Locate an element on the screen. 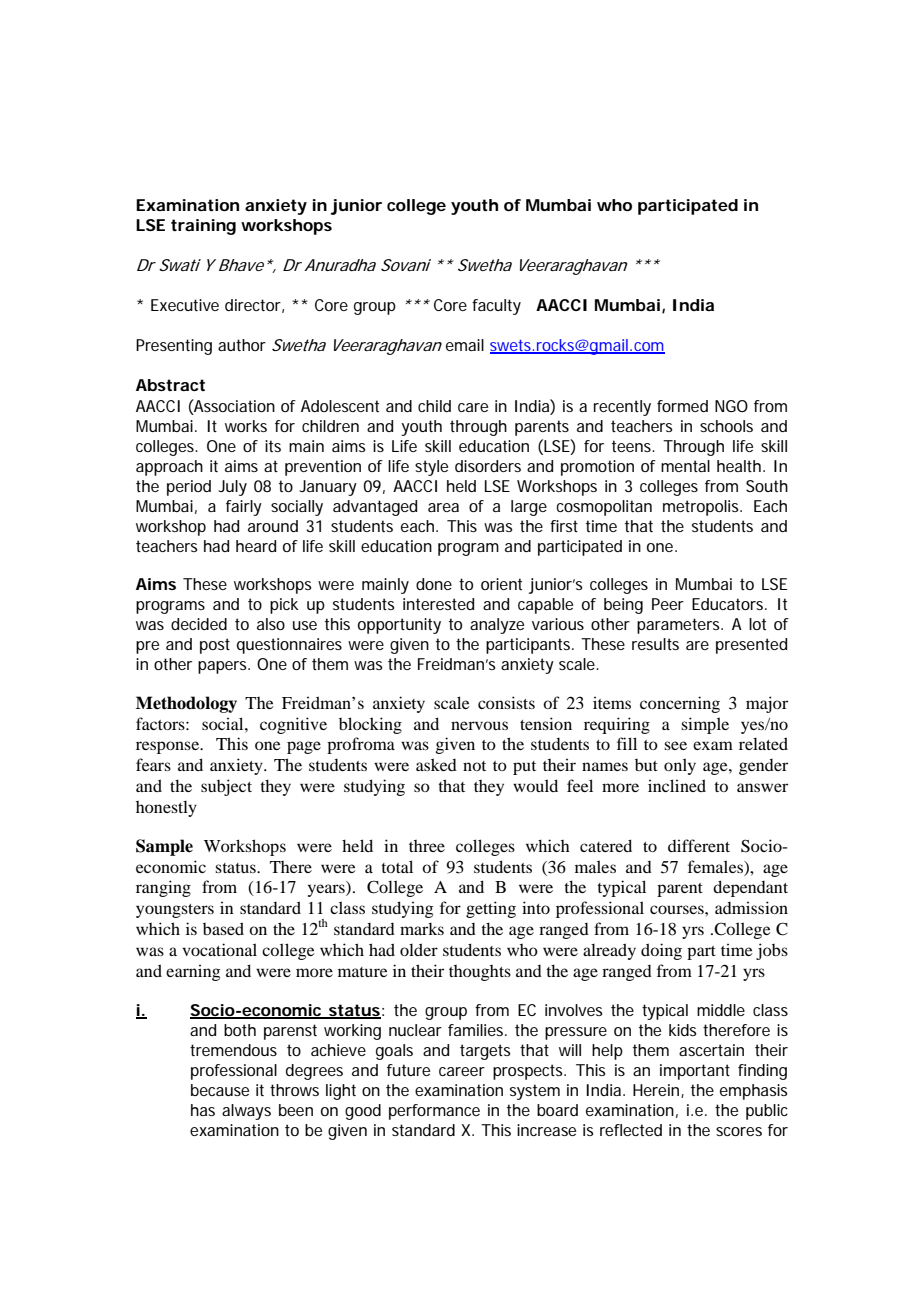 The image size is (924, 1308). disorders is located at coordinates (488, 466).
